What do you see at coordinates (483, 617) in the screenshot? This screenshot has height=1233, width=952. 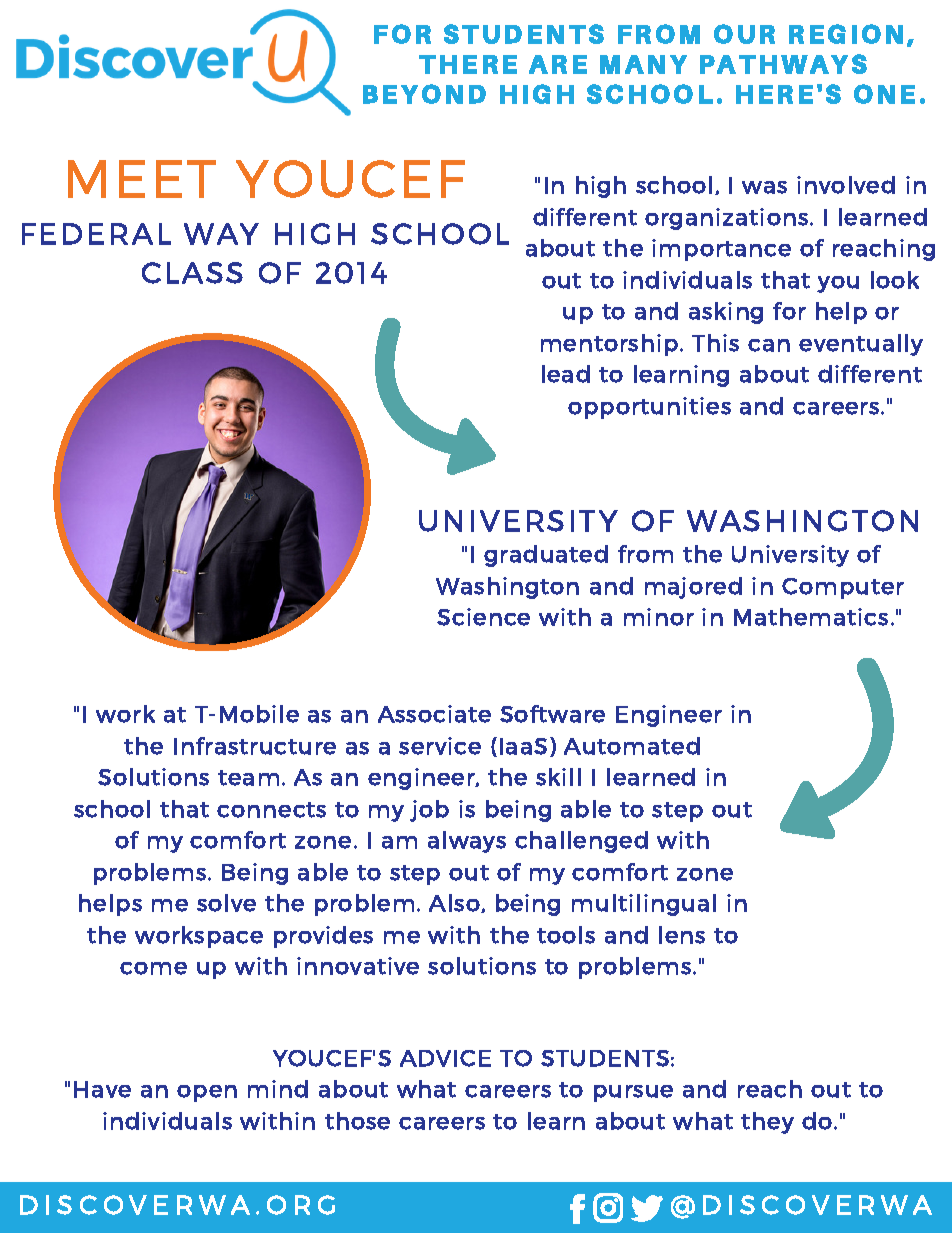 I see `Science` at bounding box center [483, 617].
